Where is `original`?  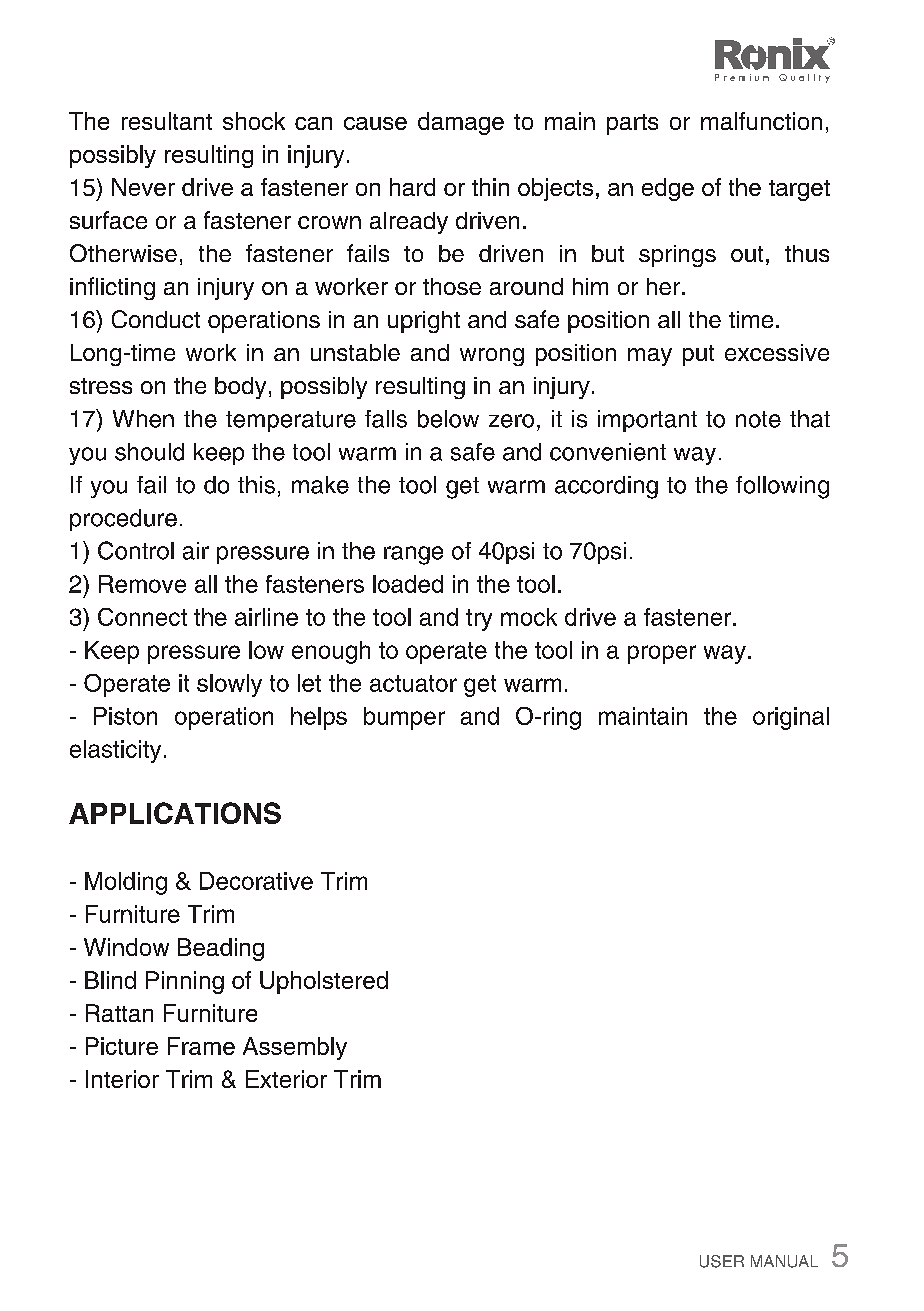
original is located at coordinates (791, 718).
